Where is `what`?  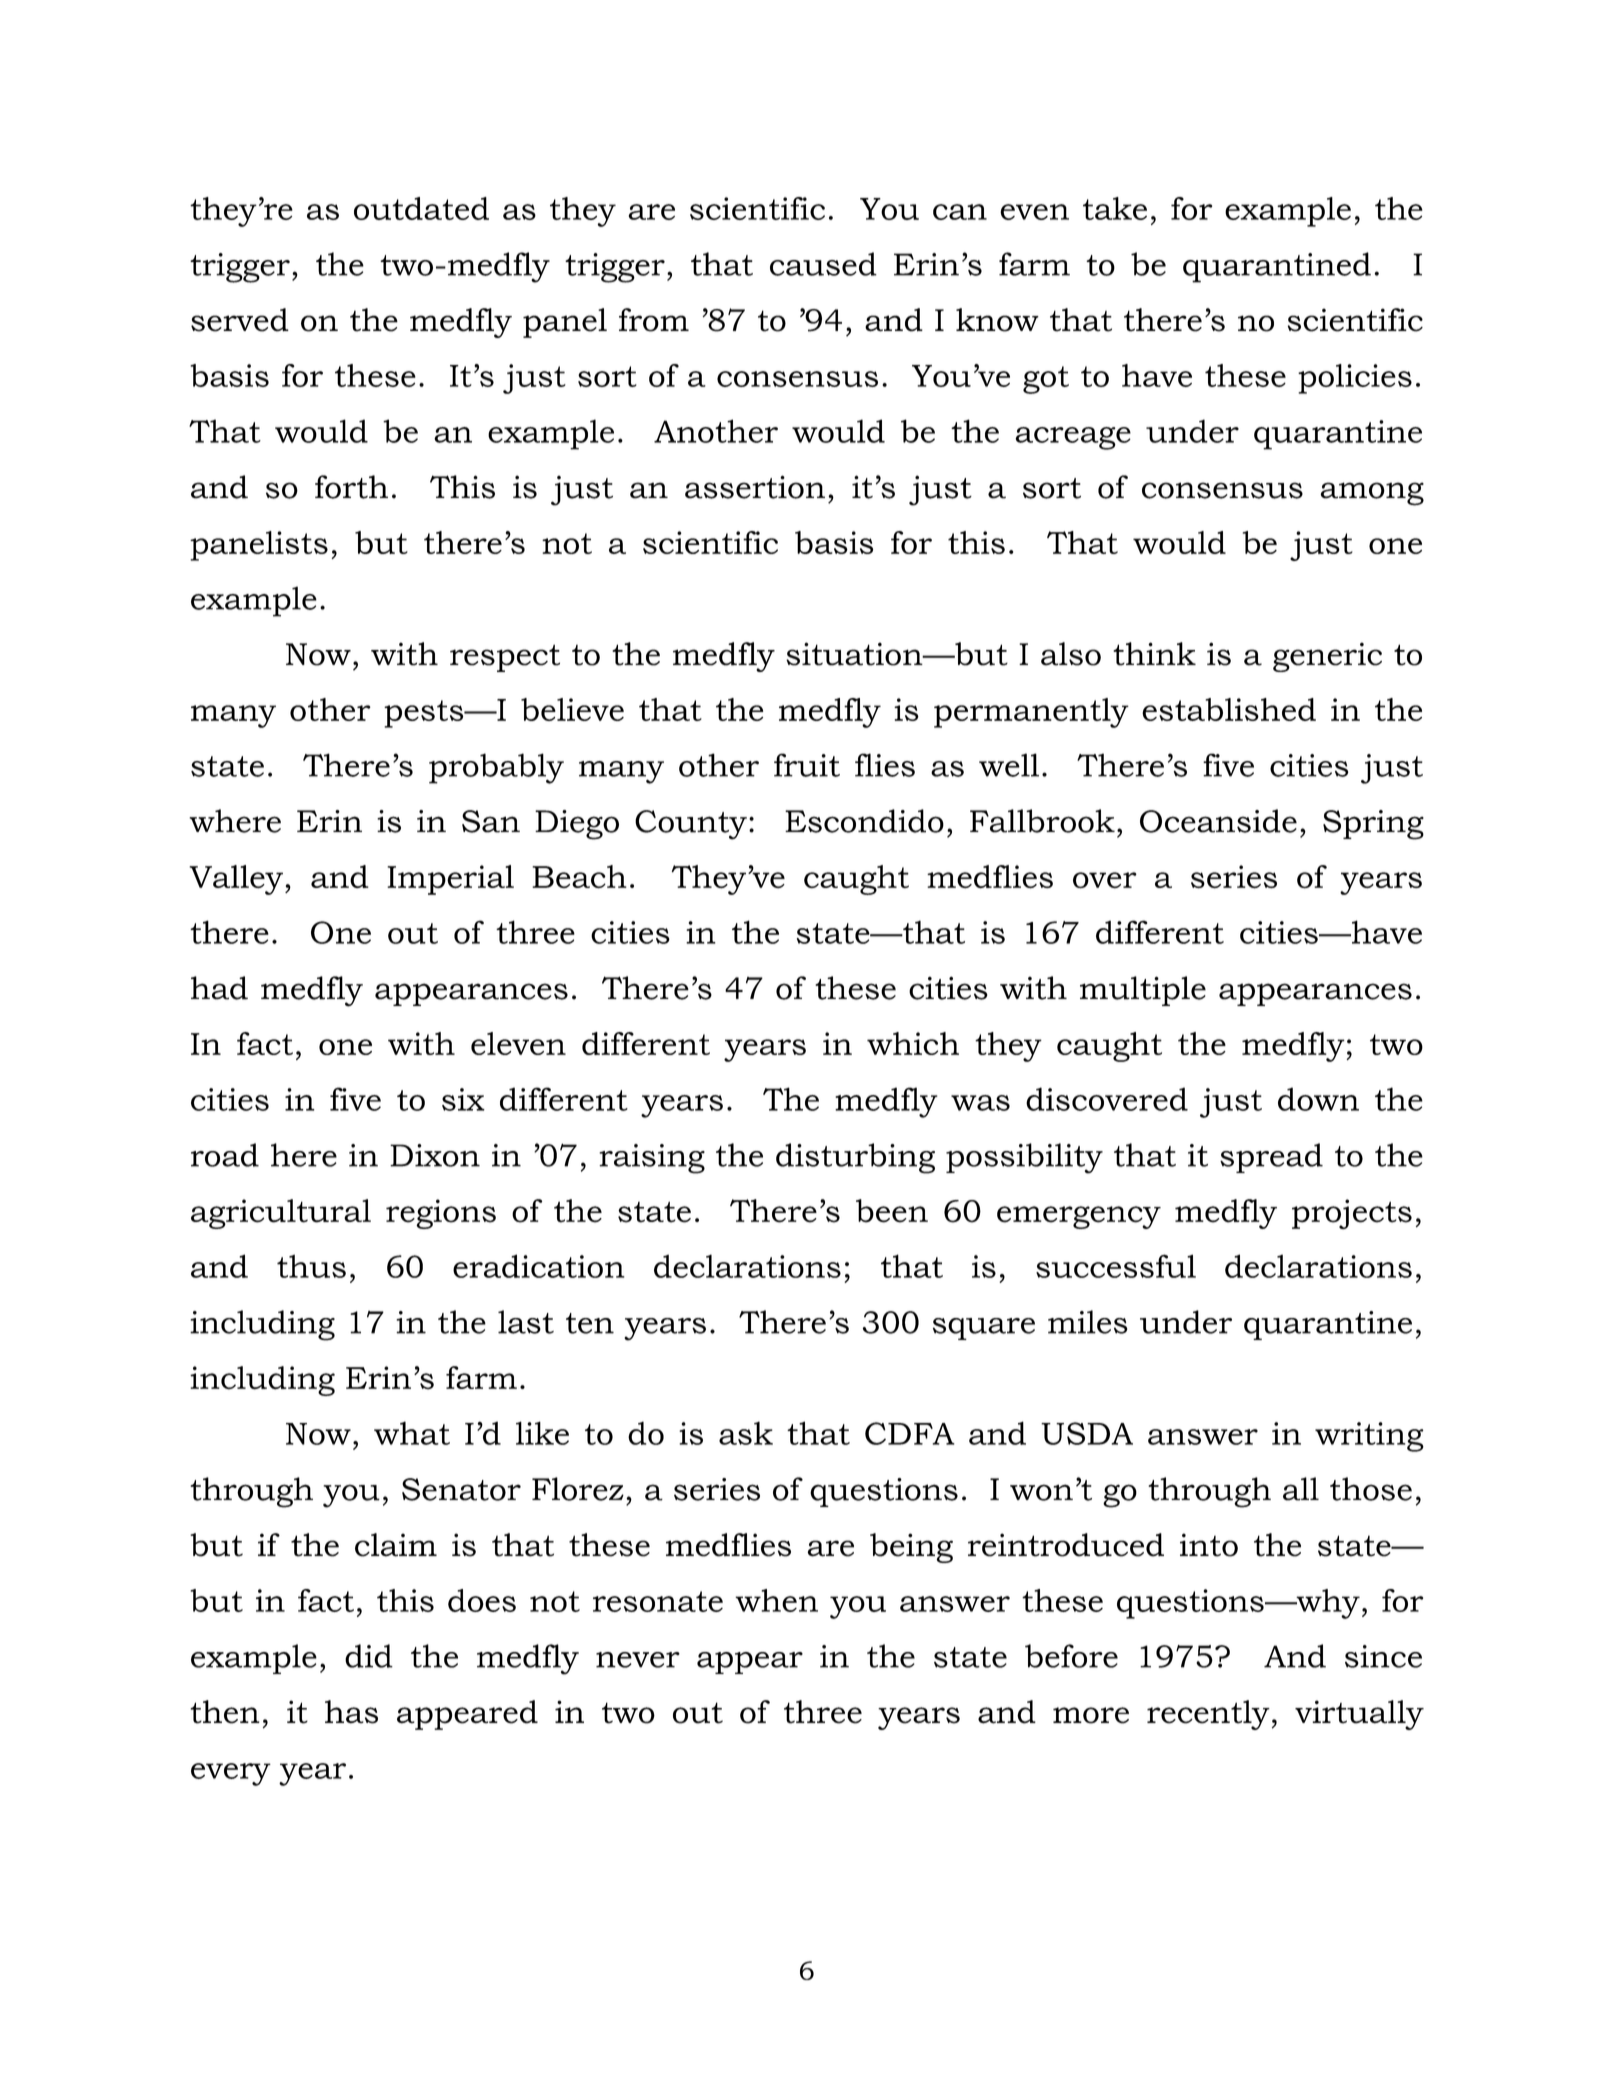
what is located at coordinates (412, 1433).
